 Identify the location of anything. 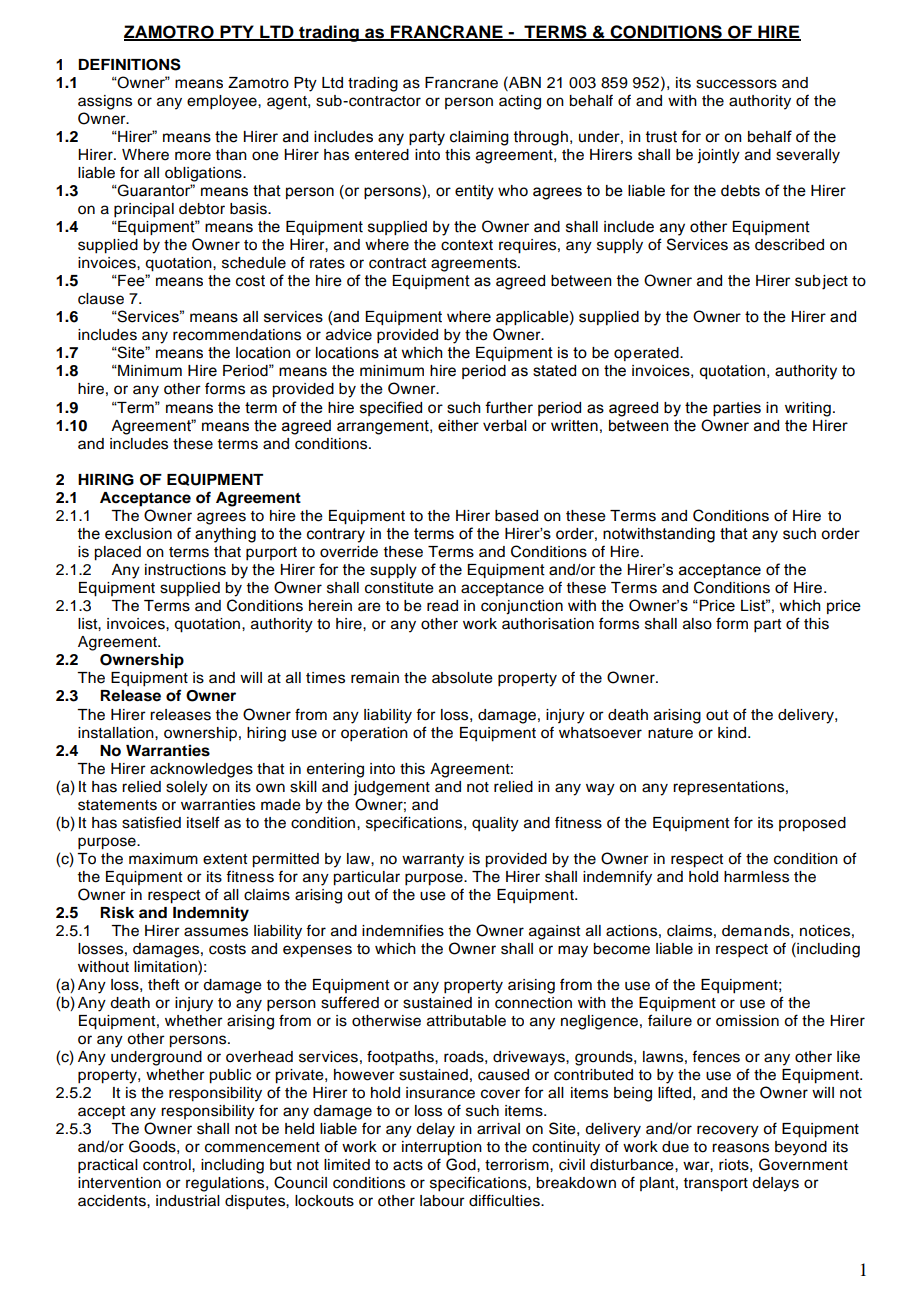
(225, 535).
